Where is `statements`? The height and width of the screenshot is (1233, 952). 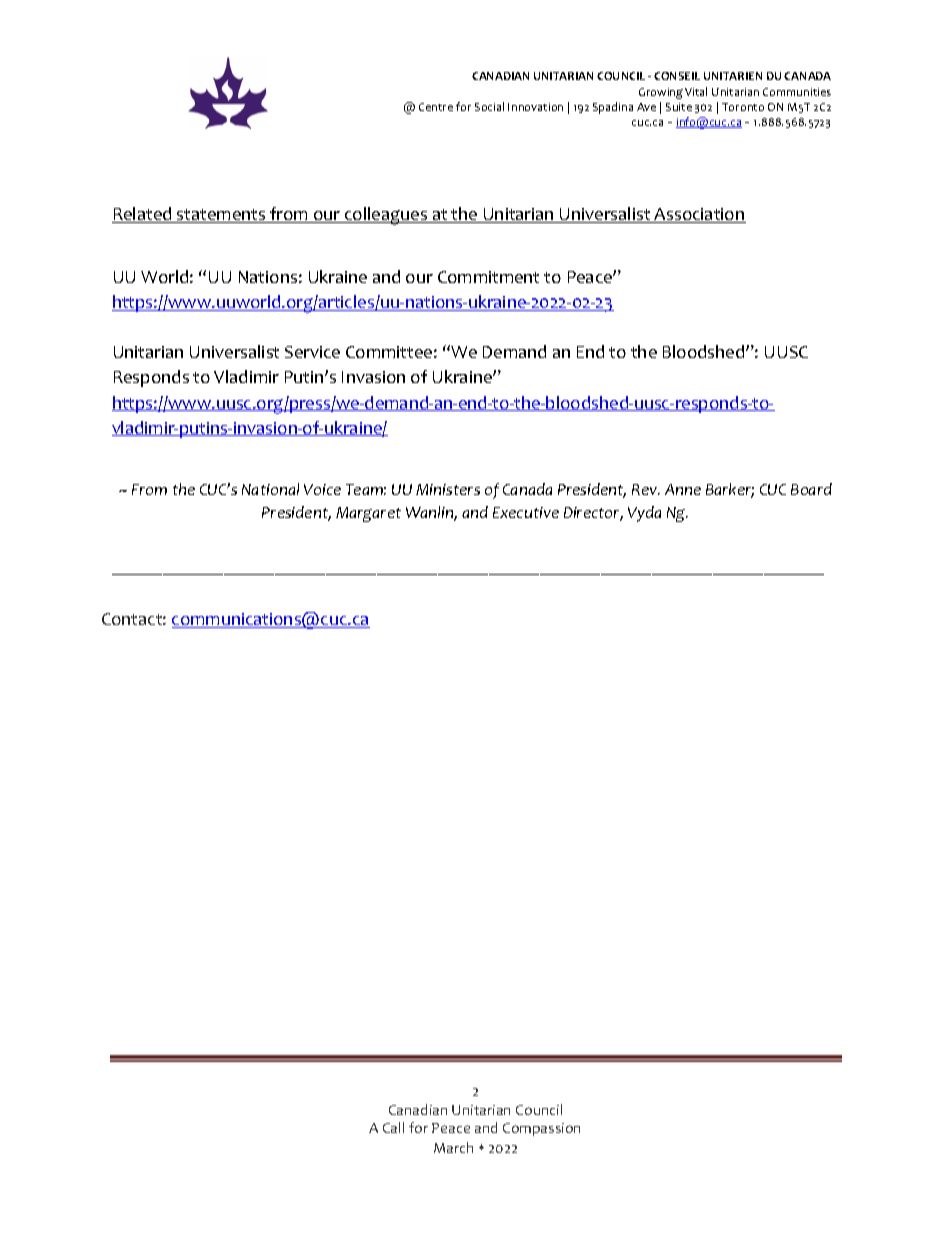
statements is located at coordinates (221, 216).
